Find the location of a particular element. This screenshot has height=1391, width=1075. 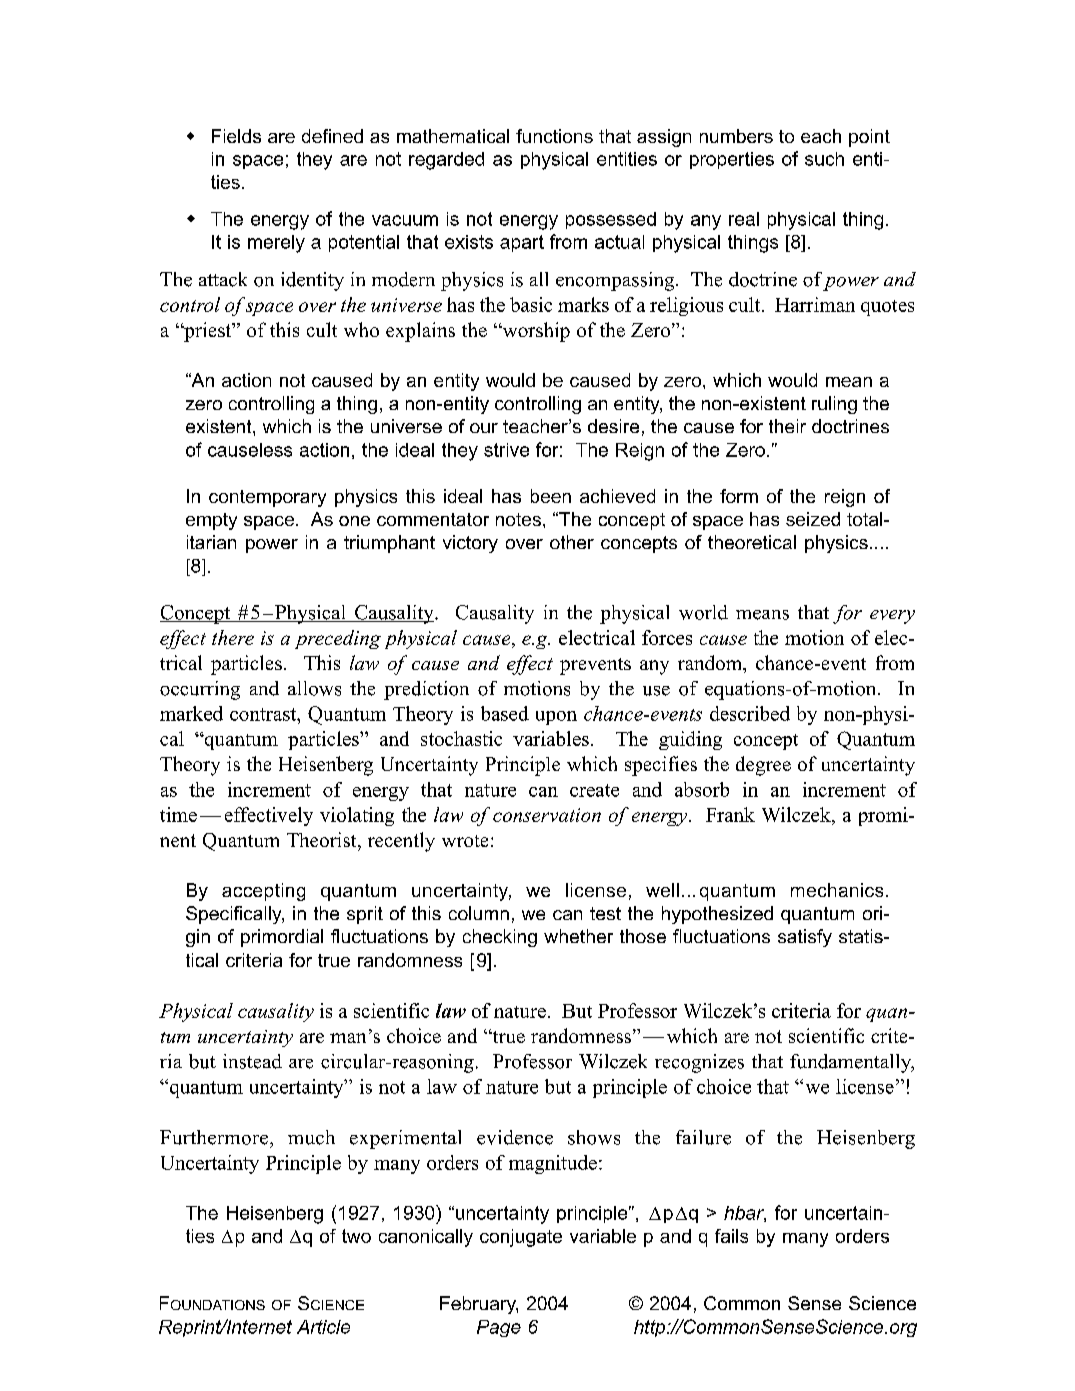

Page is located at coordinates (499, 1328).
